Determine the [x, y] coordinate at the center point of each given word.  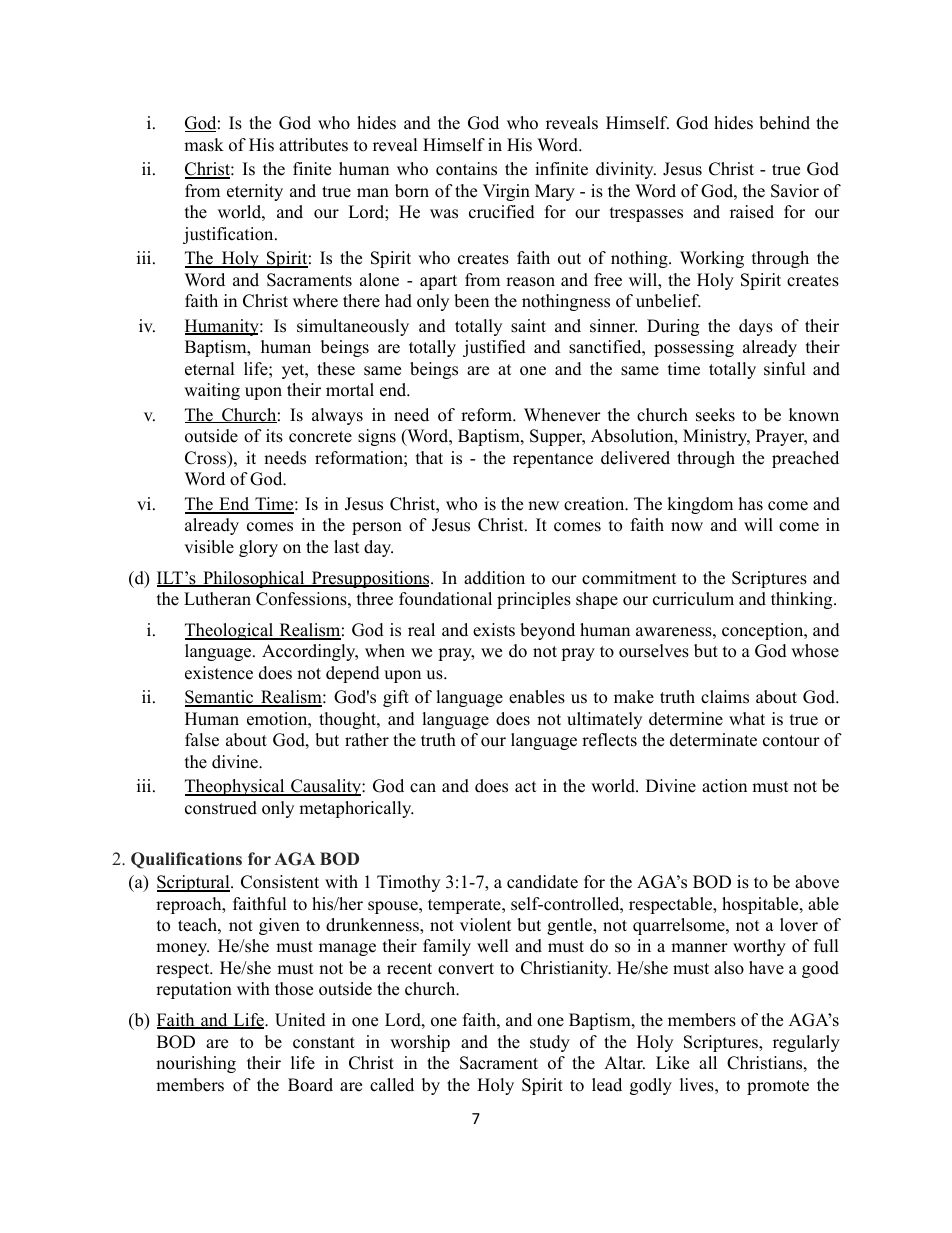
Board [310, 1085]
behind [784, 123]
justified [494, 348]
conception [764, 631]
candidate [542, 882]
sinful [785, 369]
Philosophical [254, 579]
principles [534, 600]
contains [466, 169]
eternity [255, 192]
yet [294, 371]
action [724, 786]
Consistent [280, 882]
